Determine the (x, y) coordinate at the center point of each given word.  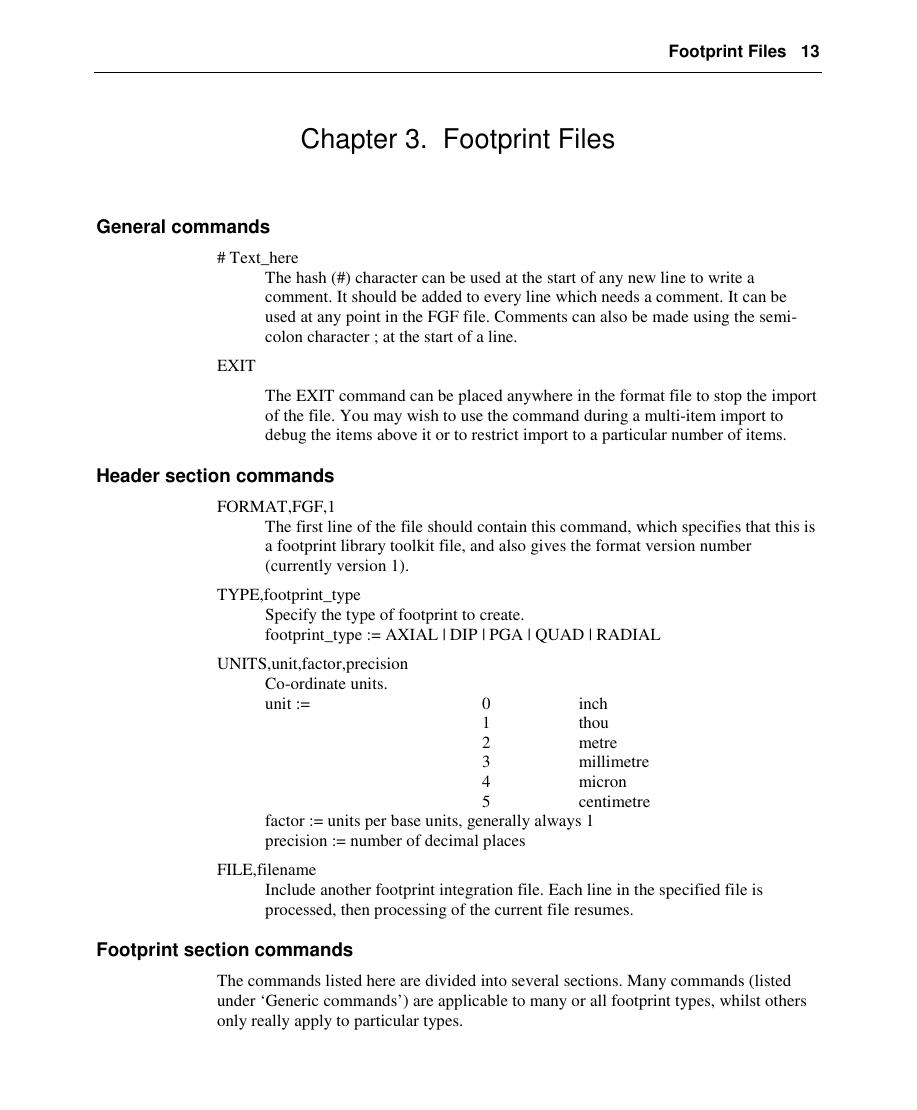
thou (593, 722)
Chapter (349, 141)
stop (728, 398)
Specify (291, 616)
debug (285, 436)
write (725, 277)
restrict (495, 434)
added (442, 296)
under (236, 1000)
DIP (463, 634)
